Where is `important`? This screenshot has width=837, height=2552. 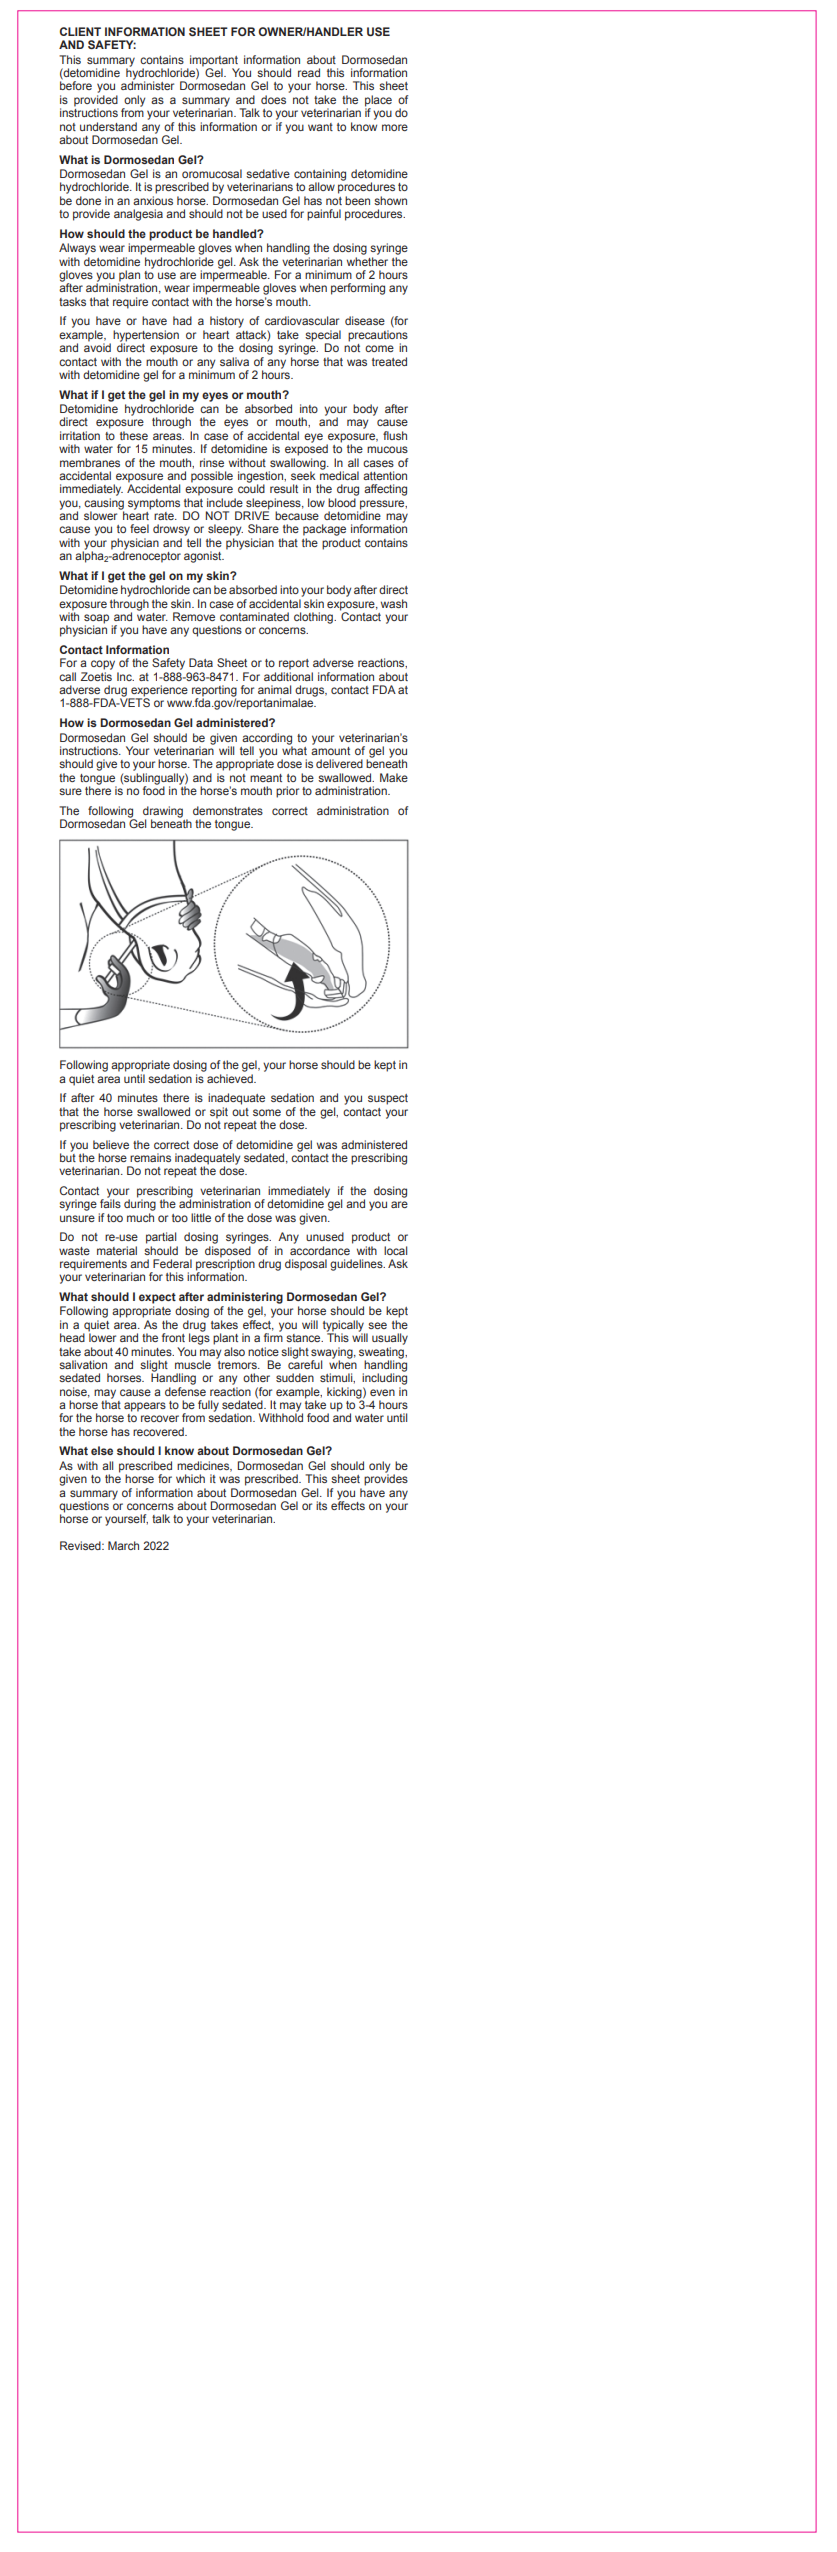
important is located at coordinates (215, 62).
